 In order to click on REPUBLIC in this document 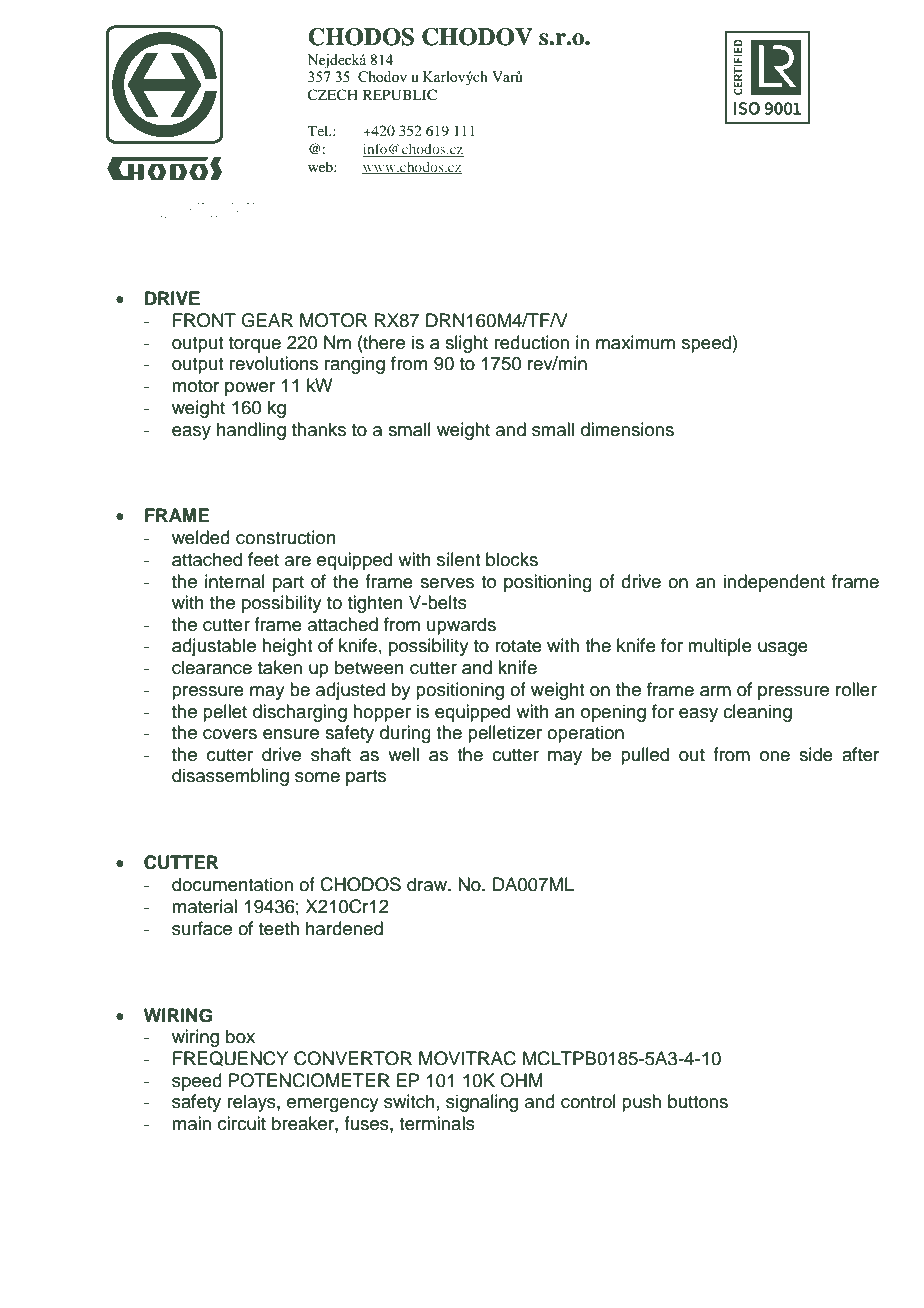, I will do `click(400, 95)`.
